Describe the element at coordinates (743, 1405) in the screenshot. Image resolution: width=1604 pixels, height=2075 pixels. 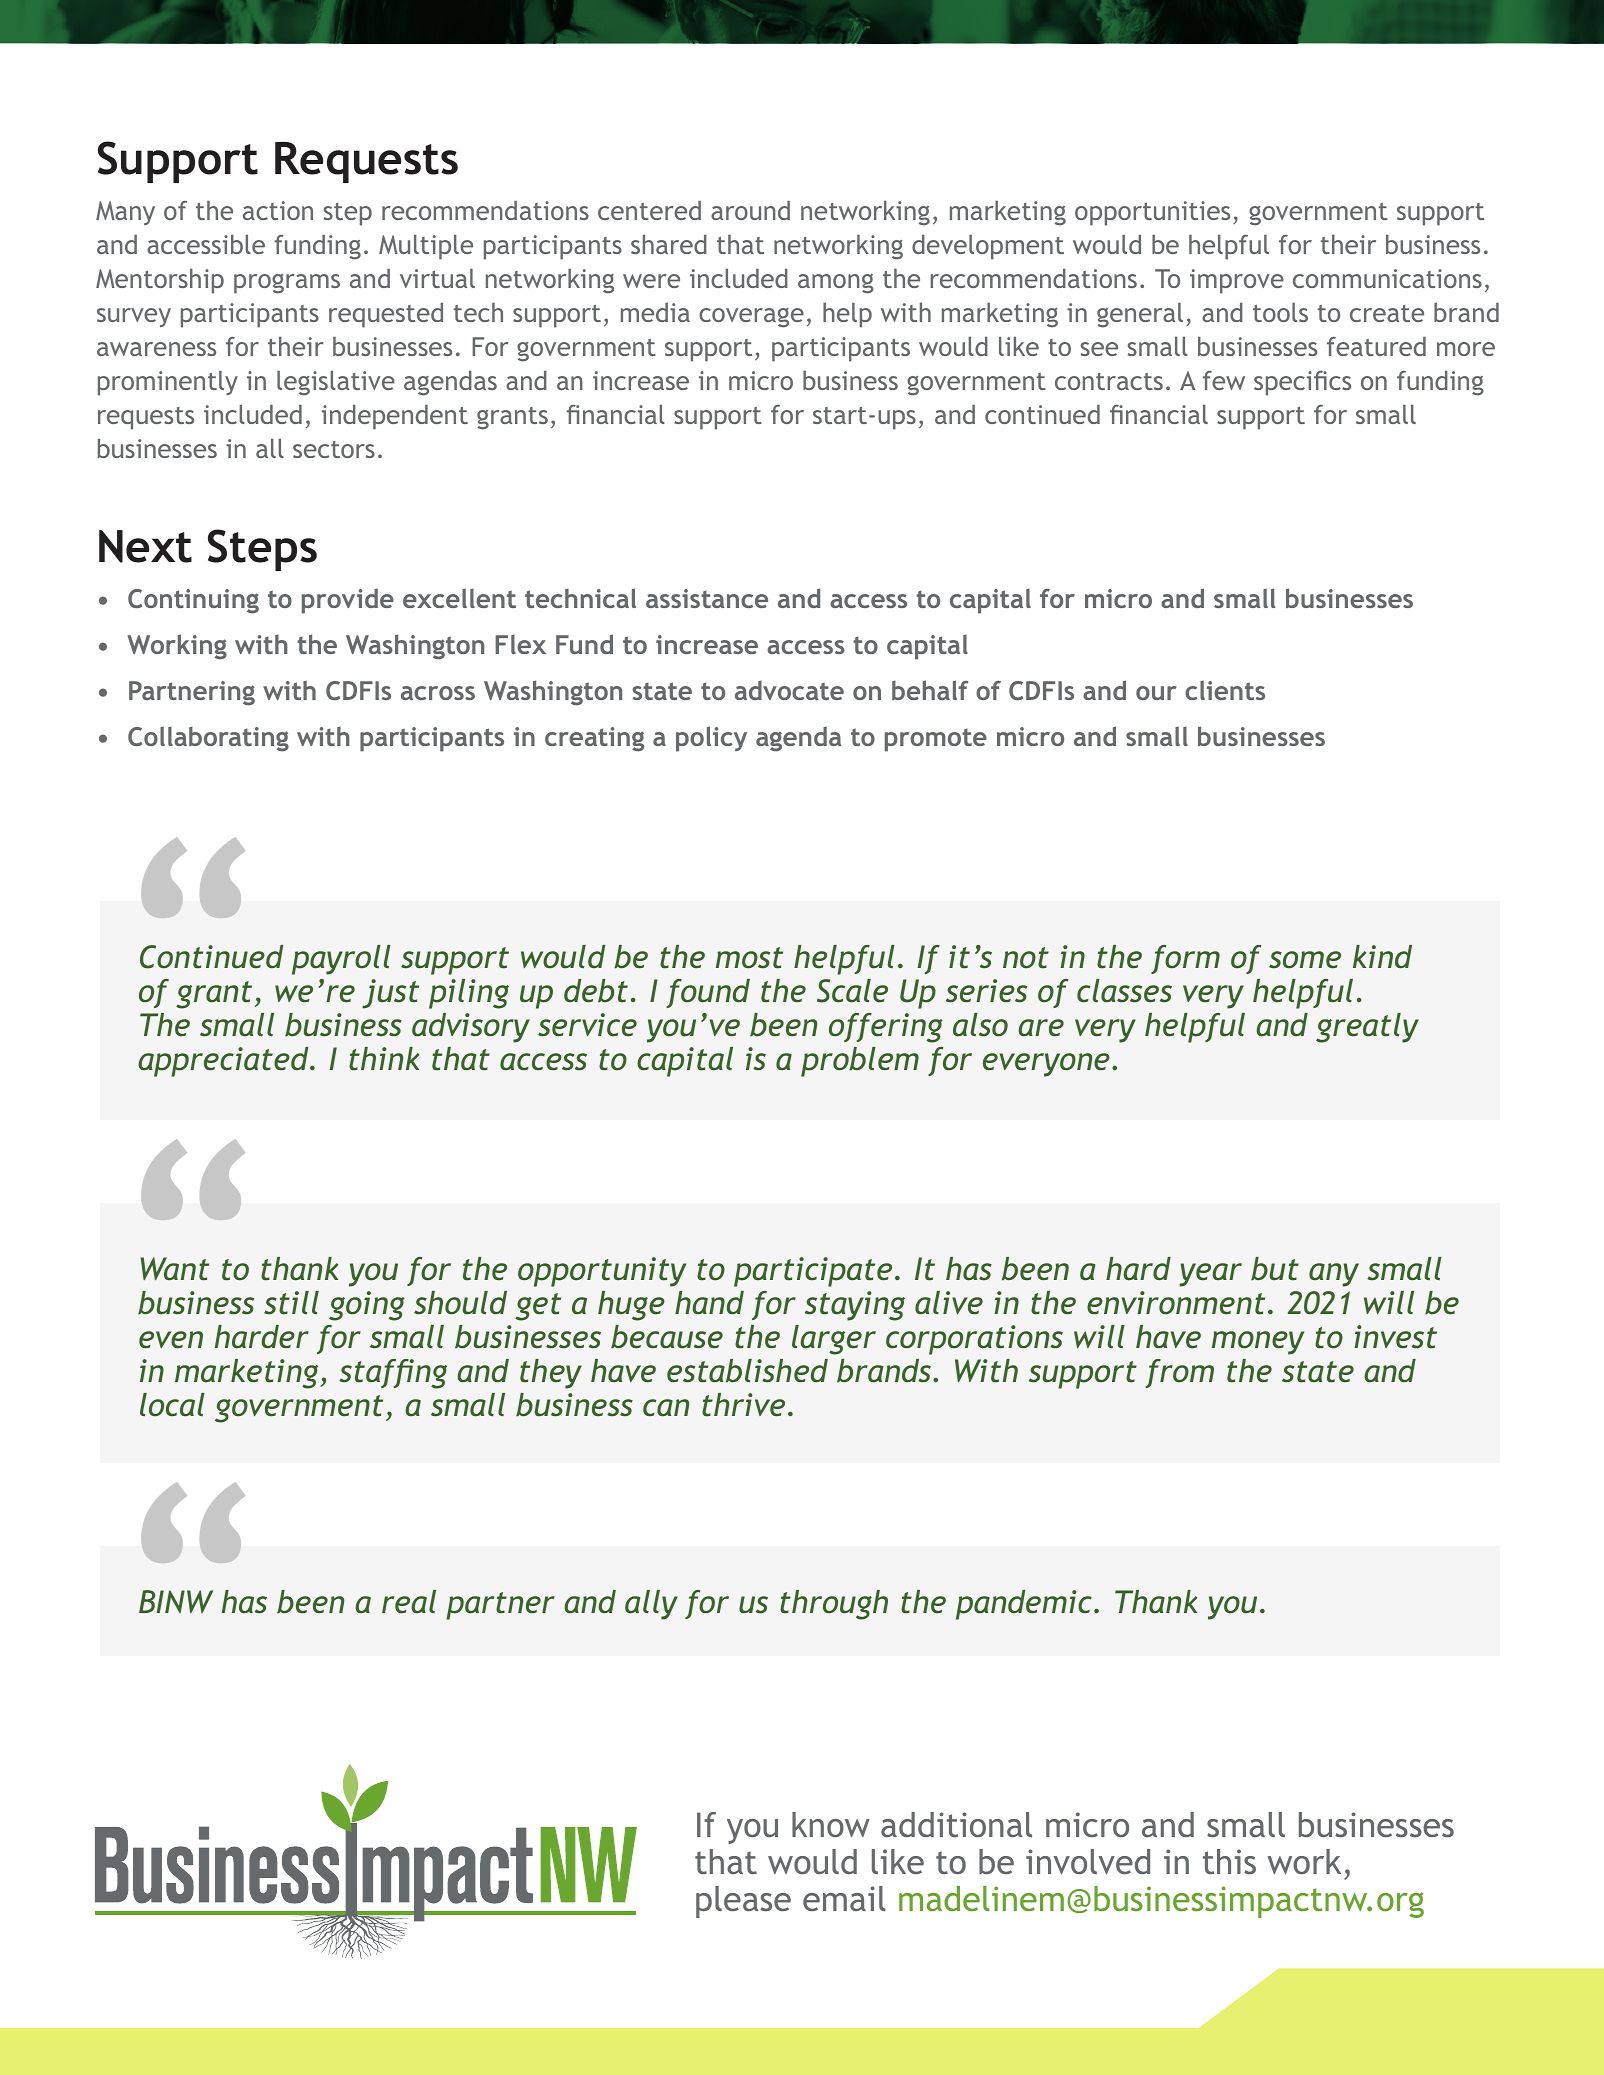
I see `thrive` at that location.
